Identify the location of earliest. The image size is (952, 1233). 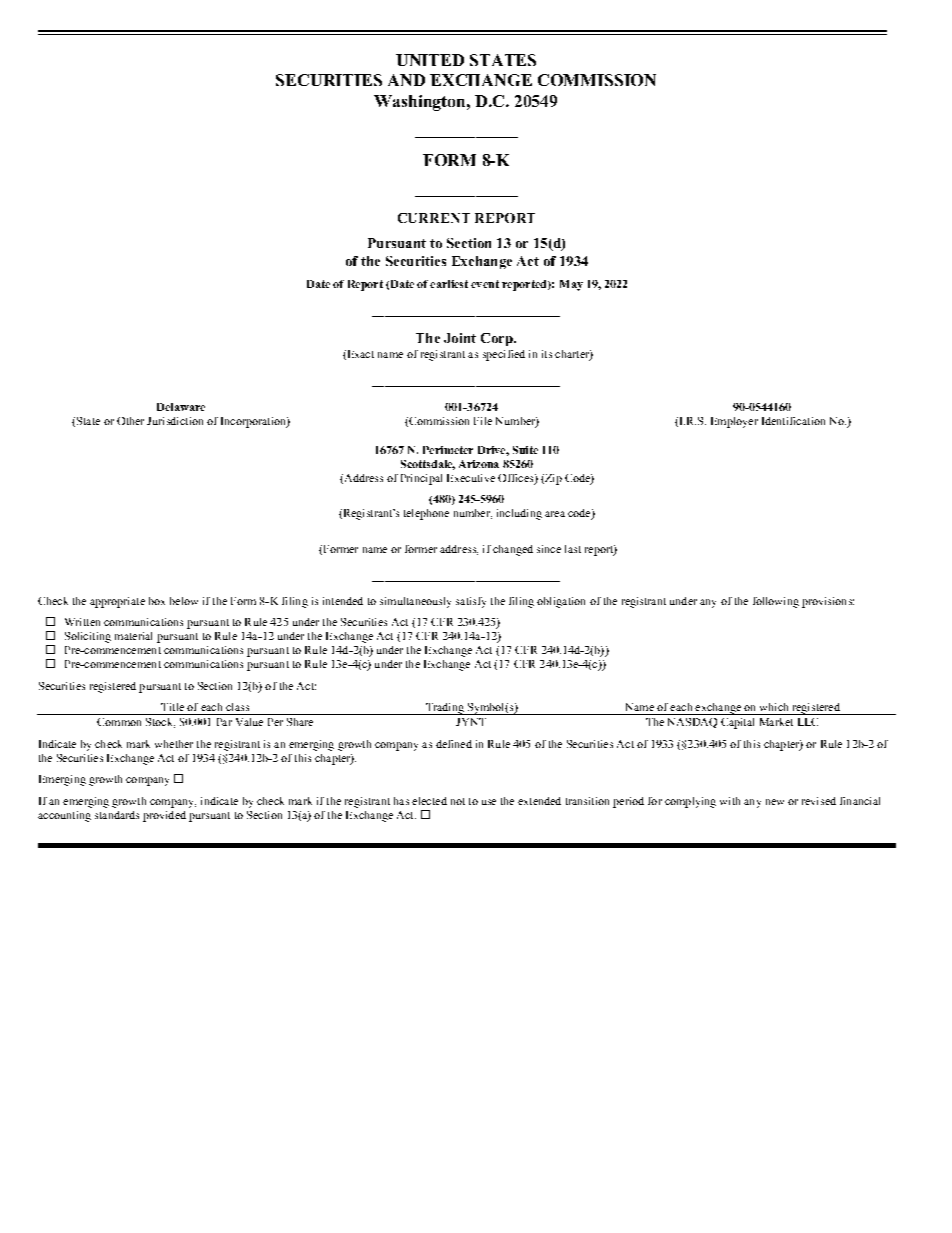
(449, 284).
